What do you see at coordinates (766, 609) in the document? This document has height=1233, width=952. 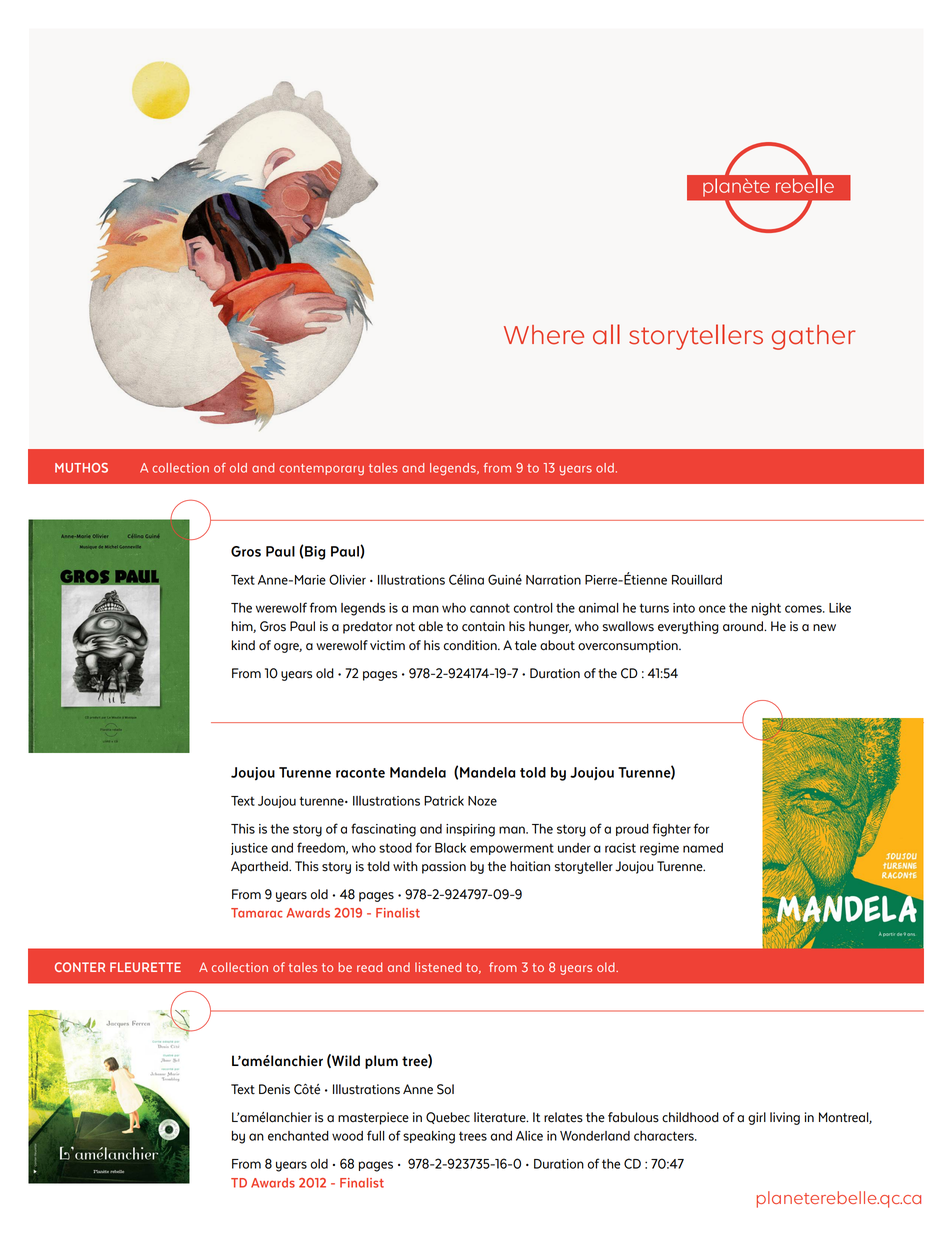 I see `night` at bounding box center [766, 609].
